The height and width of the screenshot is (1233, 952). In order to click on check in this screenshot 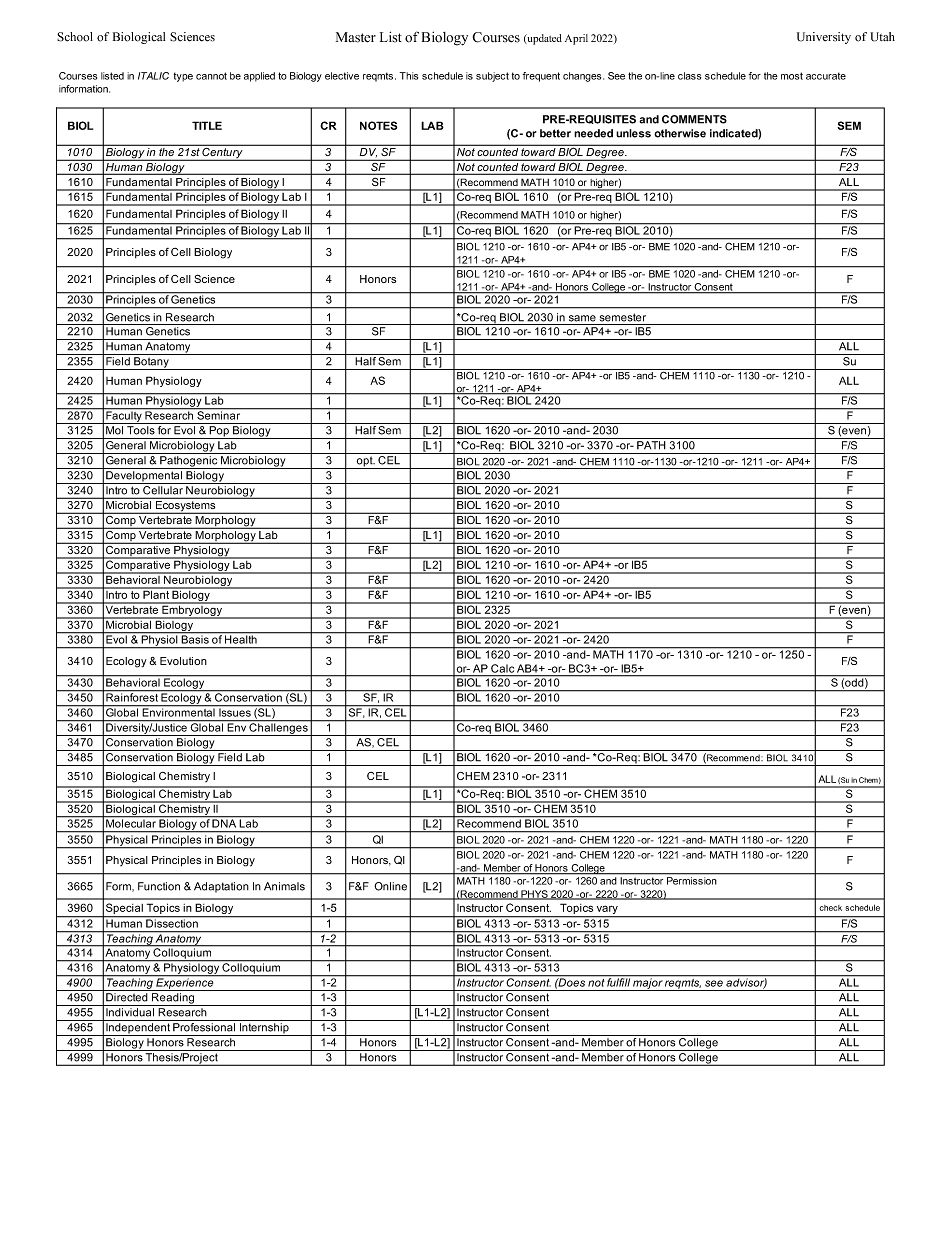, I will do `click(830, 908)`.
